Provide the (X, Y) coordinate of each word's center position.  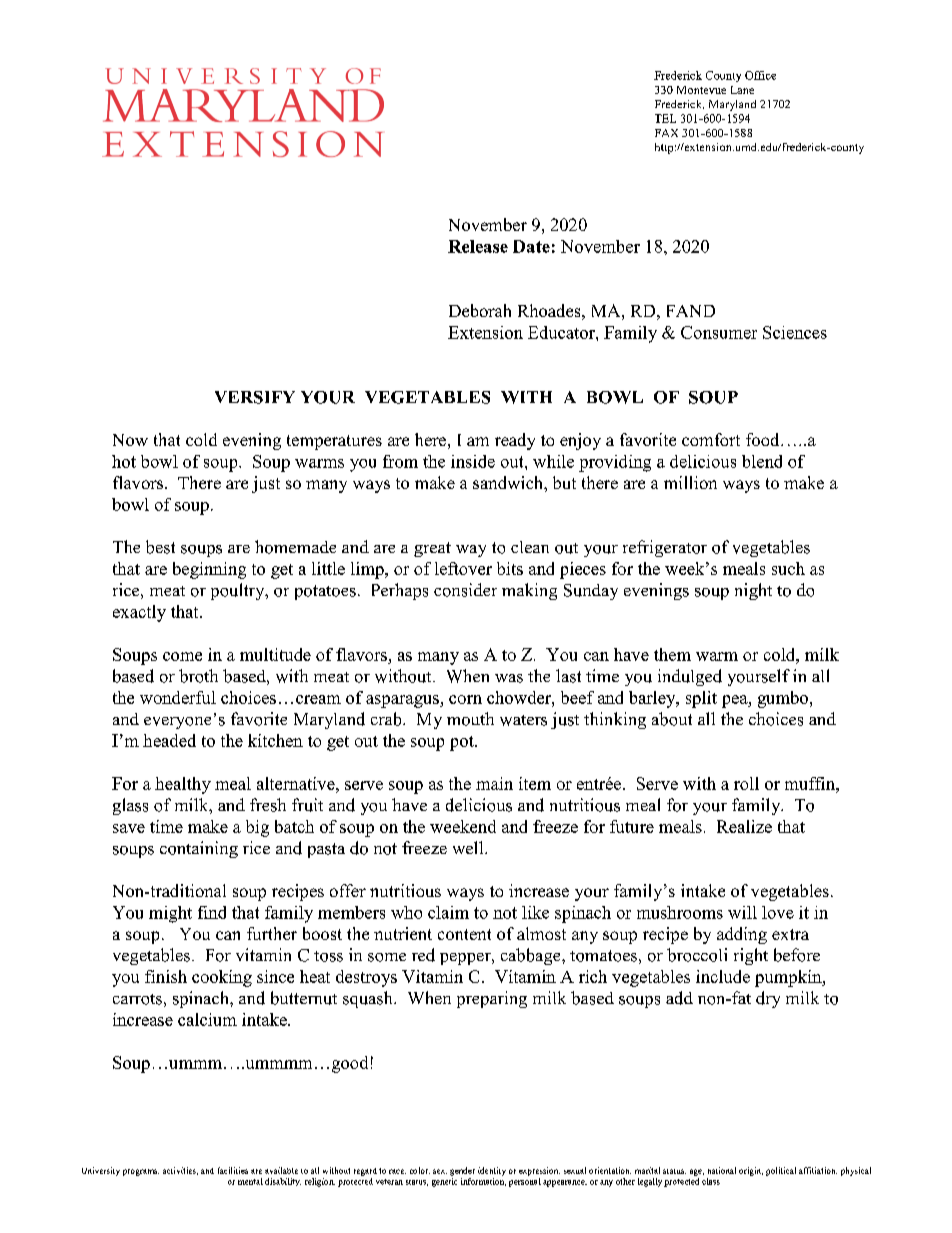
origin (751, 1171)
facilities (233, 1170)
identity (492, 1171)
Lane (742, 90)
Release (478, 246)
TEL (665, 118)
